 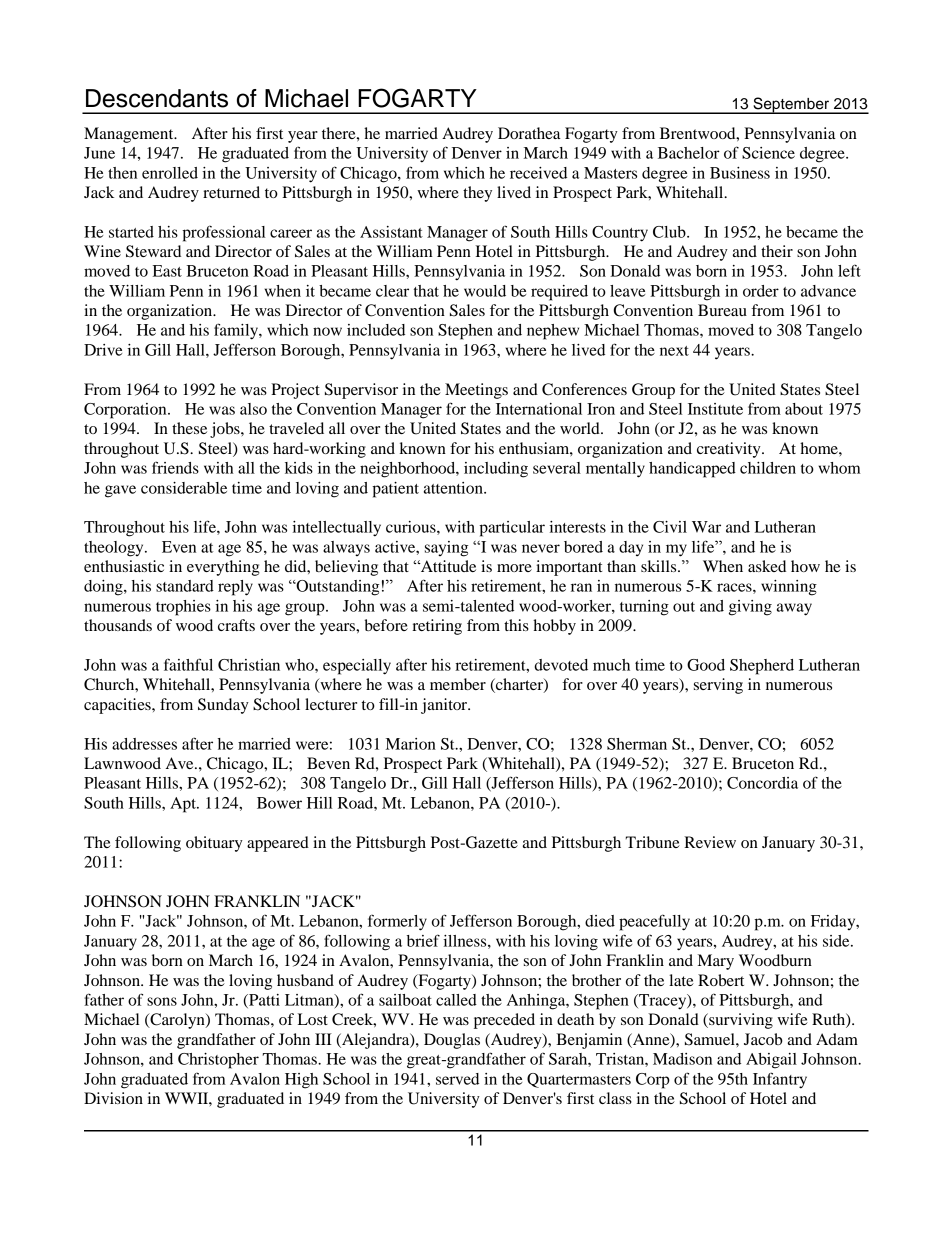 What do you see at coordinates (730, 450) in the screenshot?
I see `creativity` at bounding box center [730, 450].
